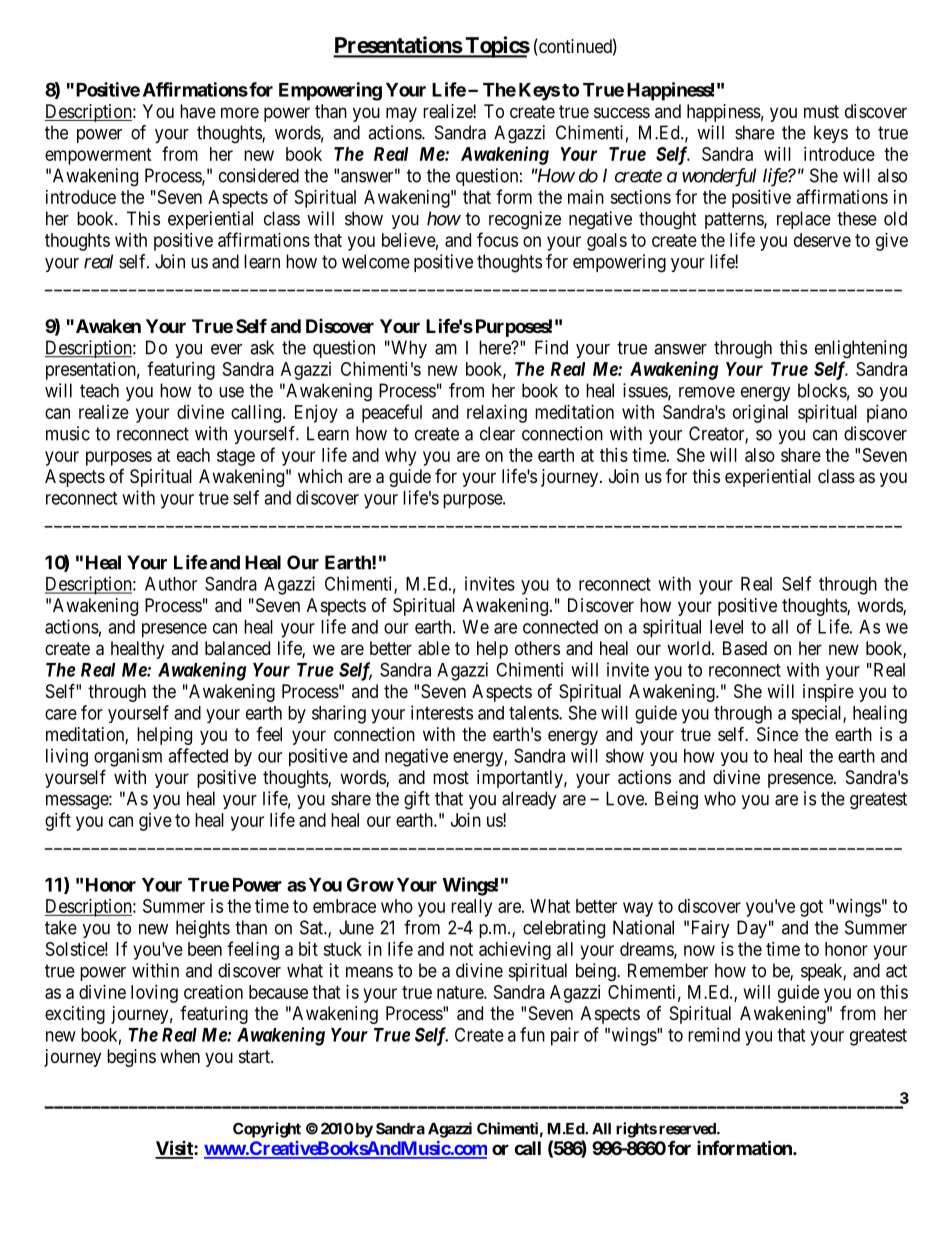  Describe the element at coordinates (532, 1034) in the page. I see `fun` at that location.
